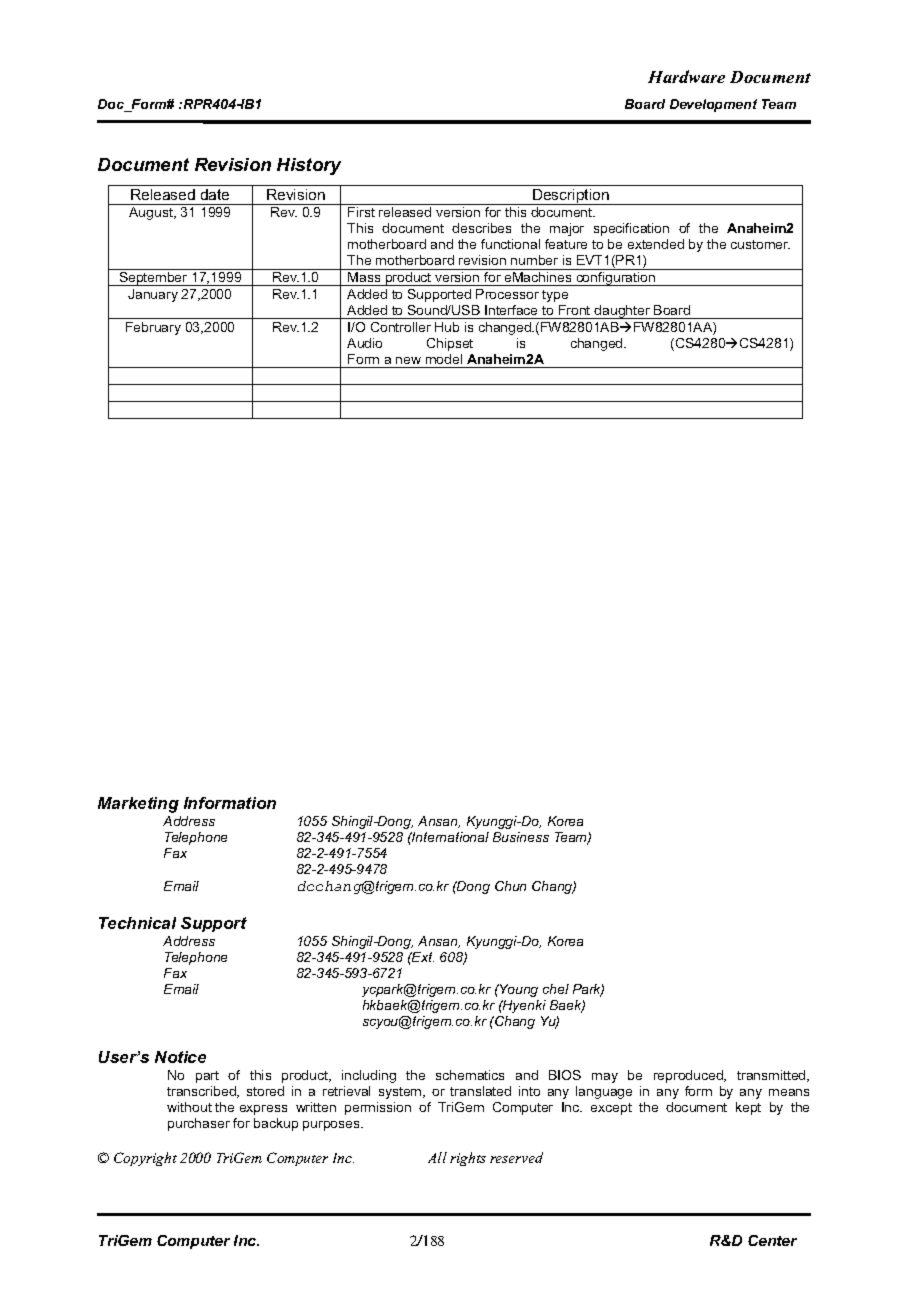  I want to click on Development, so click(713, 105).
